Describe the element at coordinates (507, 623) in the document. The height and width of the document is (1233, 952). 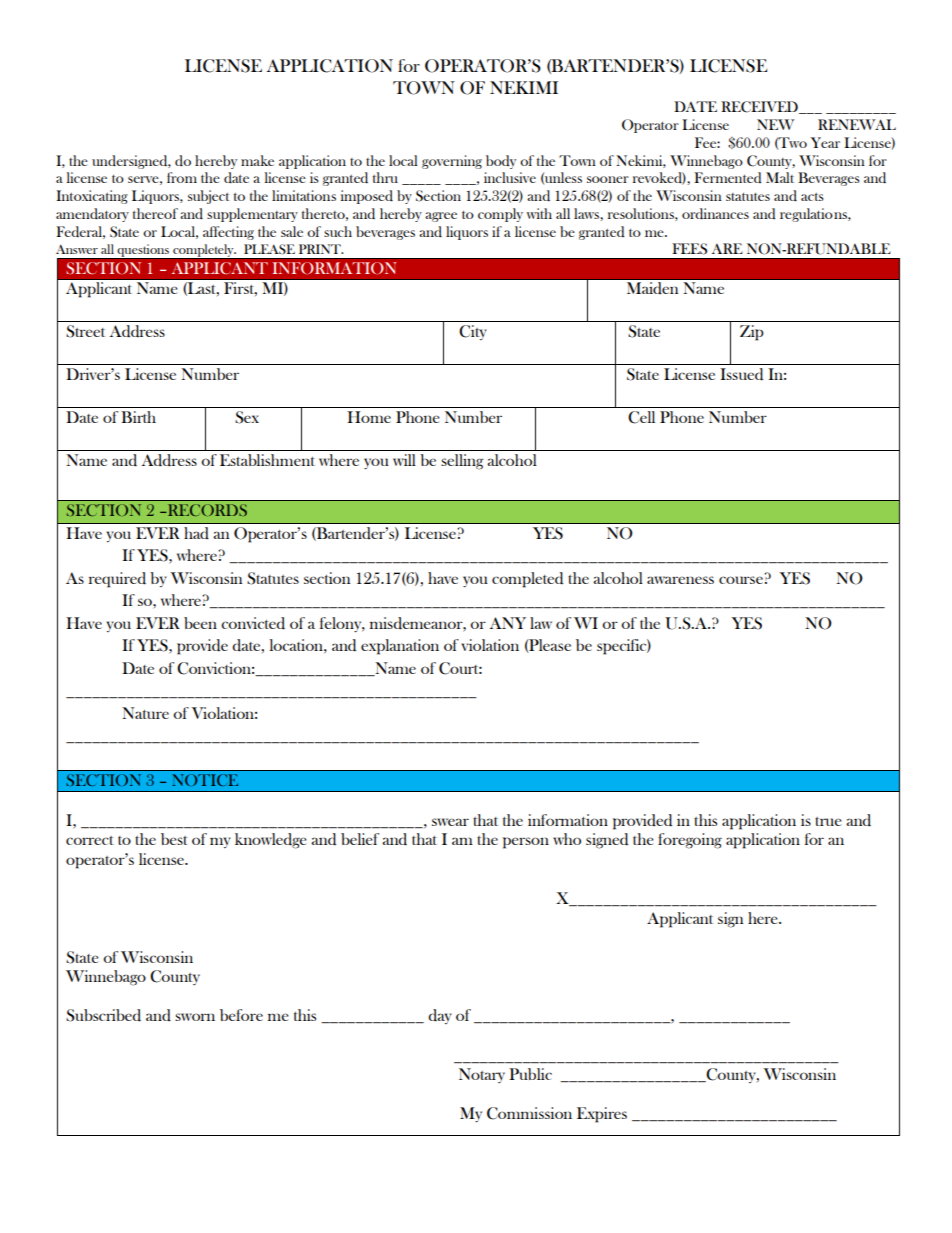
I see `ANY` at that location.
